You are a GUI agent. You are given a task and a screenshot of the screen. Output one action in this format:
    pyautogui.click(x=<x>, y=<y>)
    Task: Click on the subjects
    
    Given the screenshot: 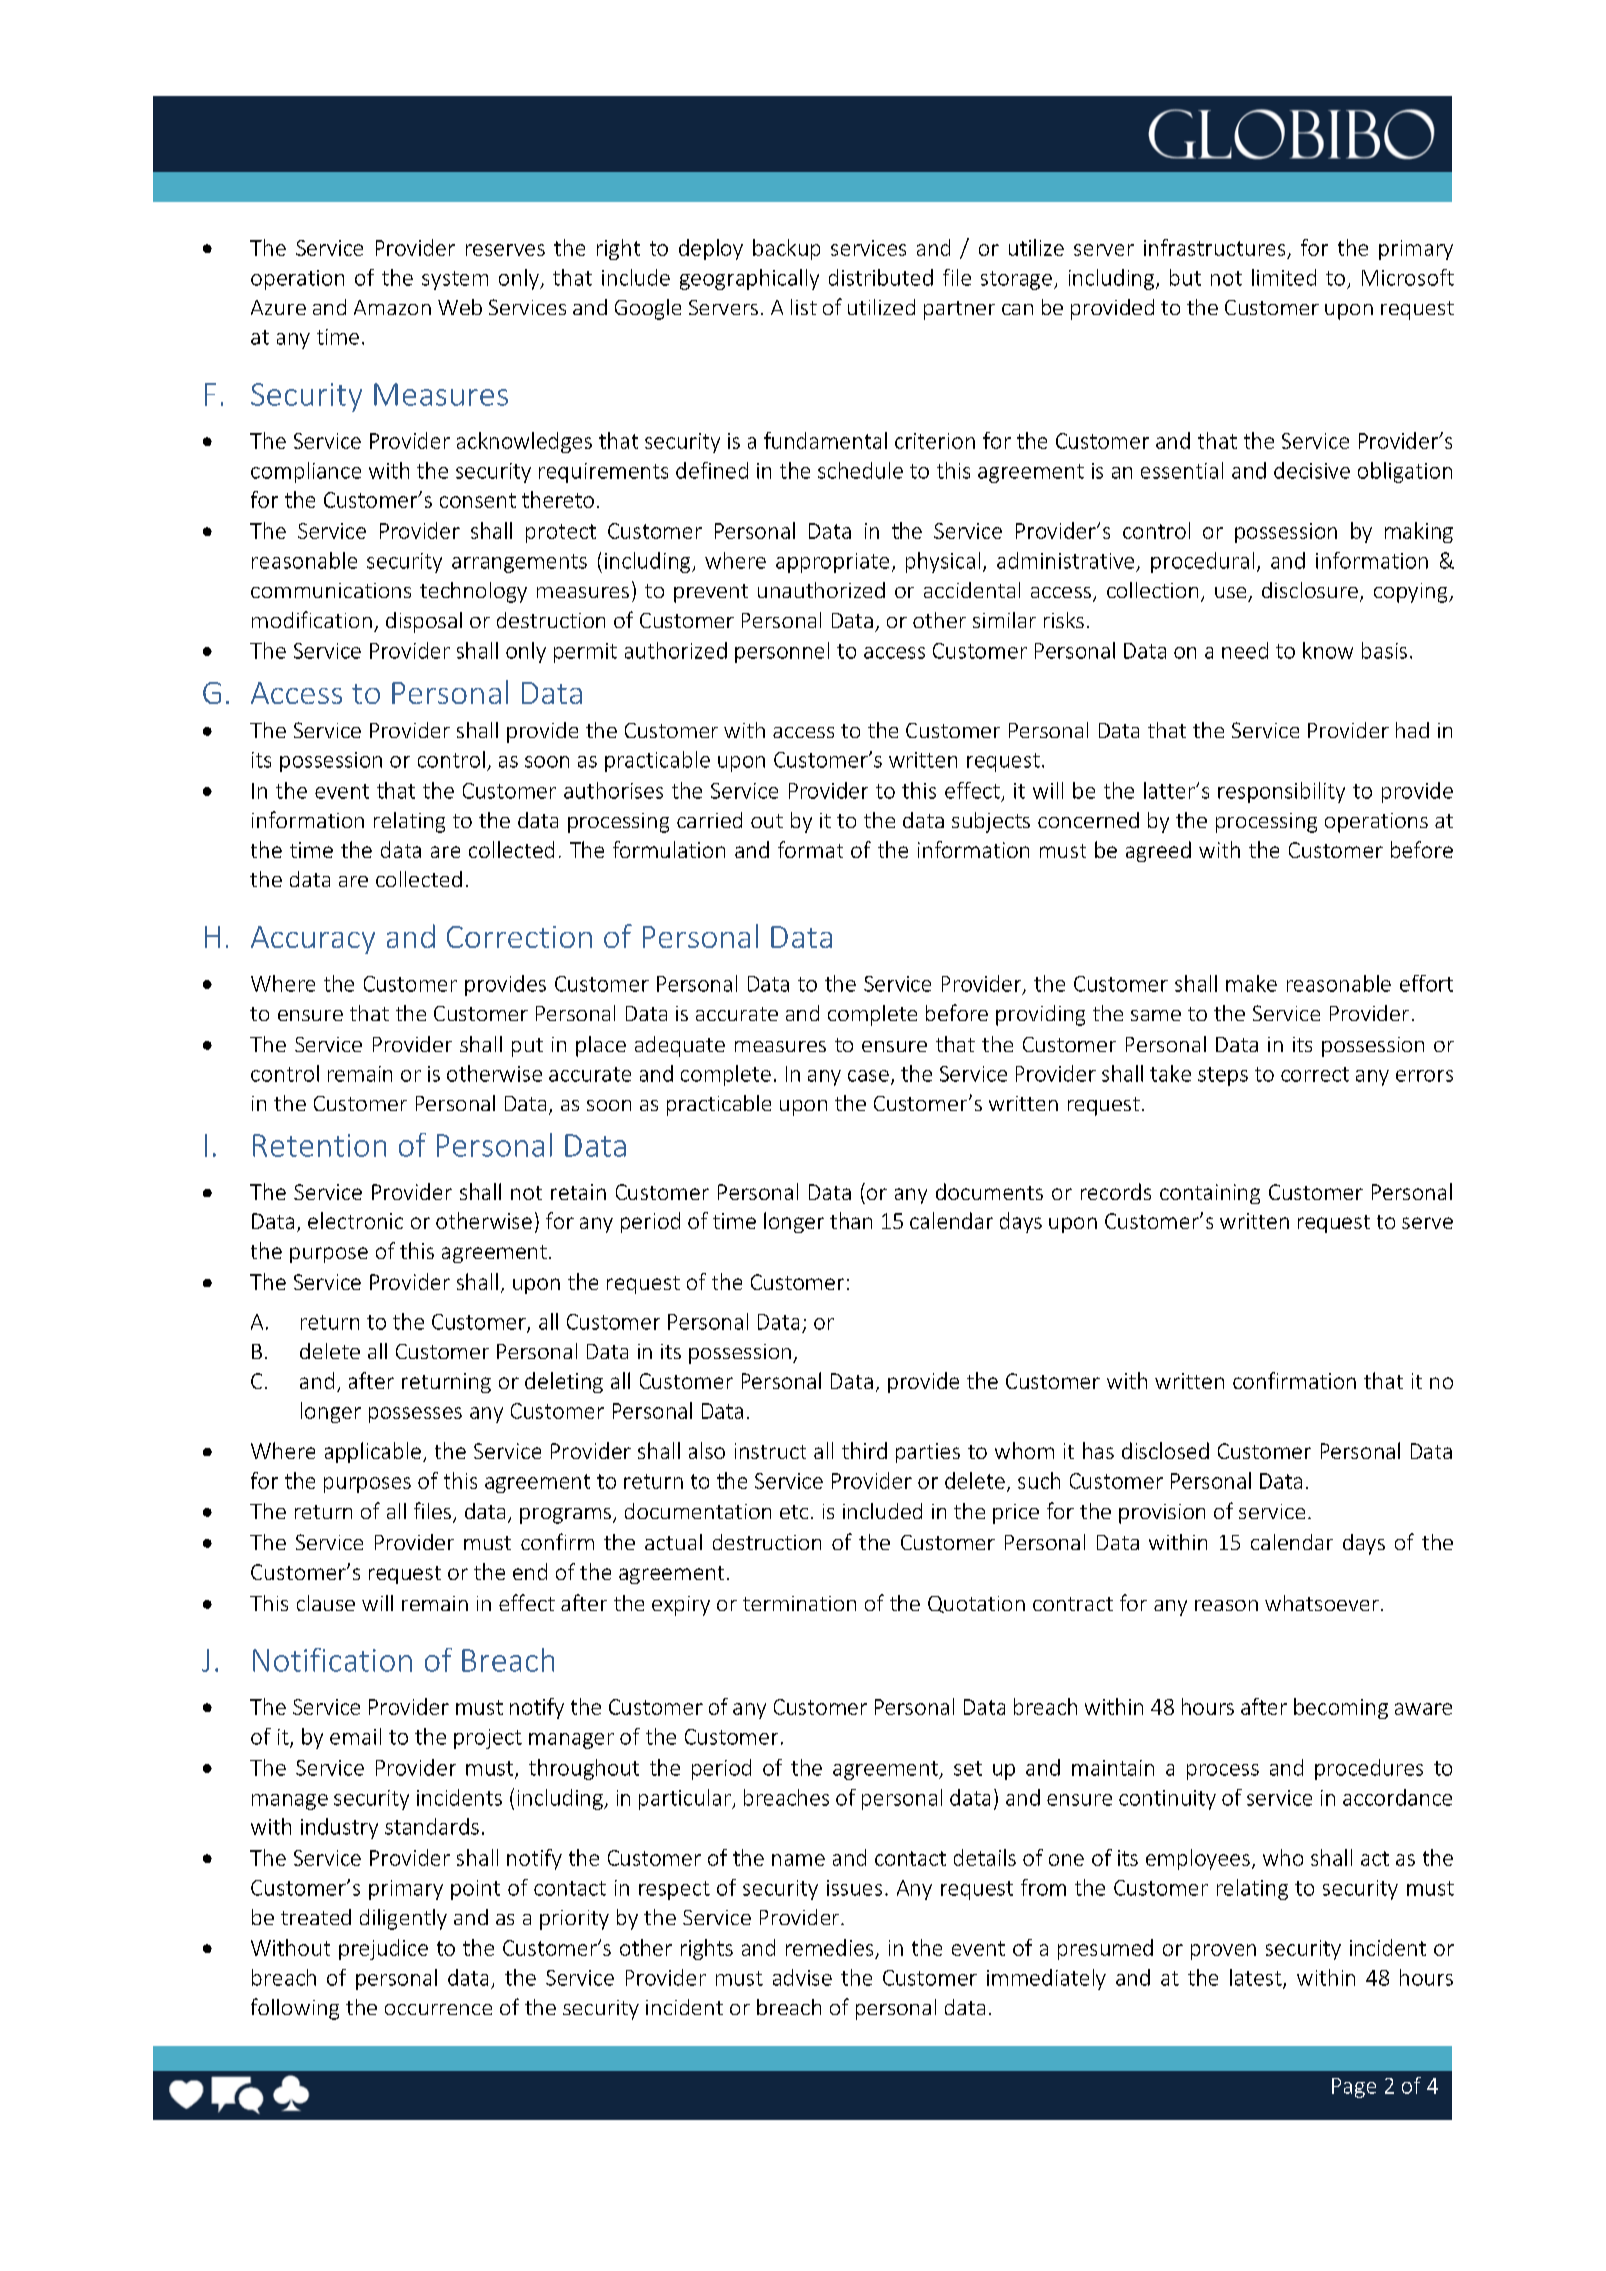 What is the action you would take?
    pyautogui.click(x=991, y=822)
